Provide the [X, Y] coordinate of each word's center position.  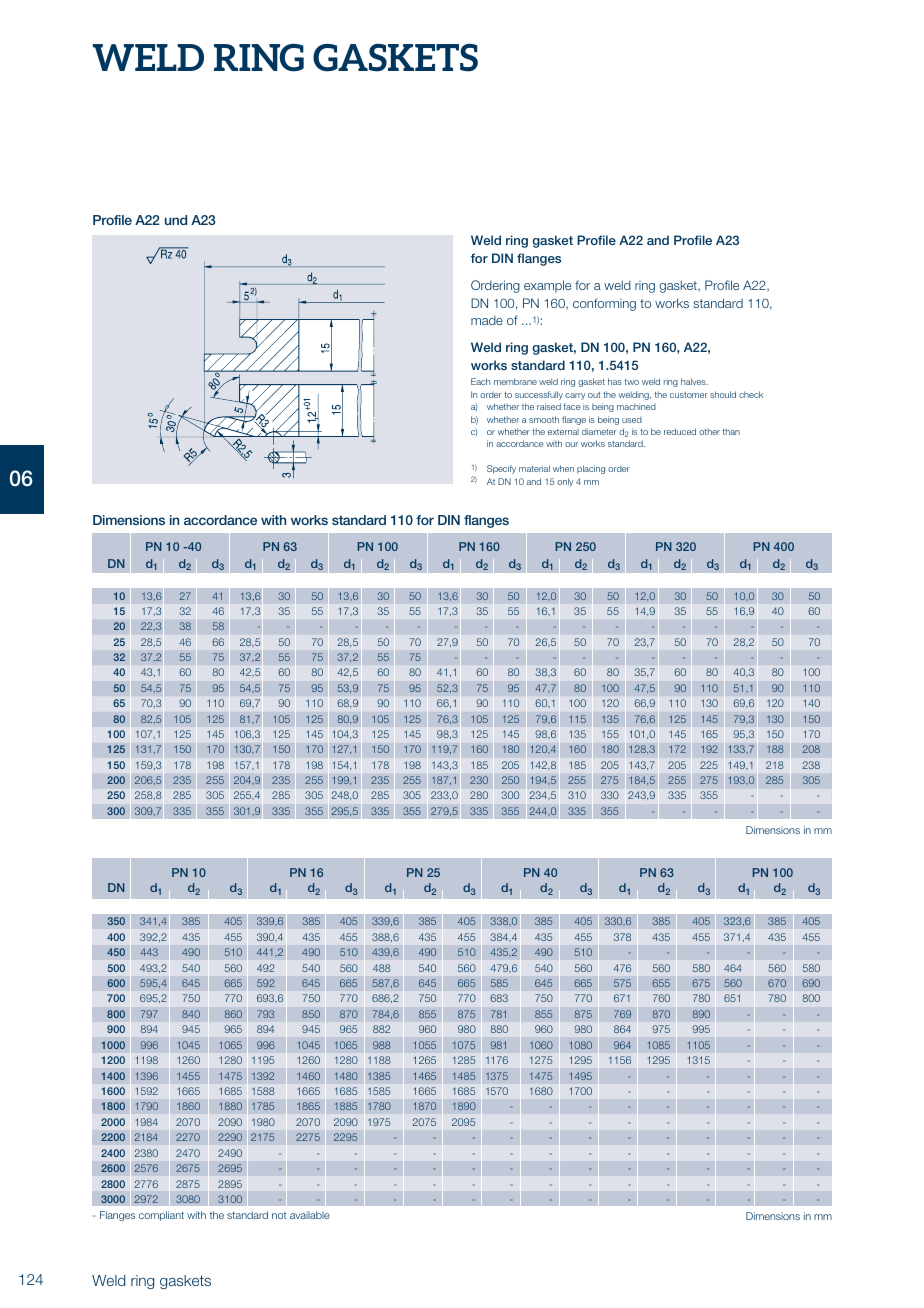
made [487, 320]
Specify [501, 469]
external [563, 431]
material [534, 468]
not [279, 1215]
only [565, 482]
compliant [161, 1216]
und [176, 220]
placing [591, 469]
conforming [604, 304]
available [310, 1215]
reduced [680, 431]
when [563, 468]
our [571, 444]
